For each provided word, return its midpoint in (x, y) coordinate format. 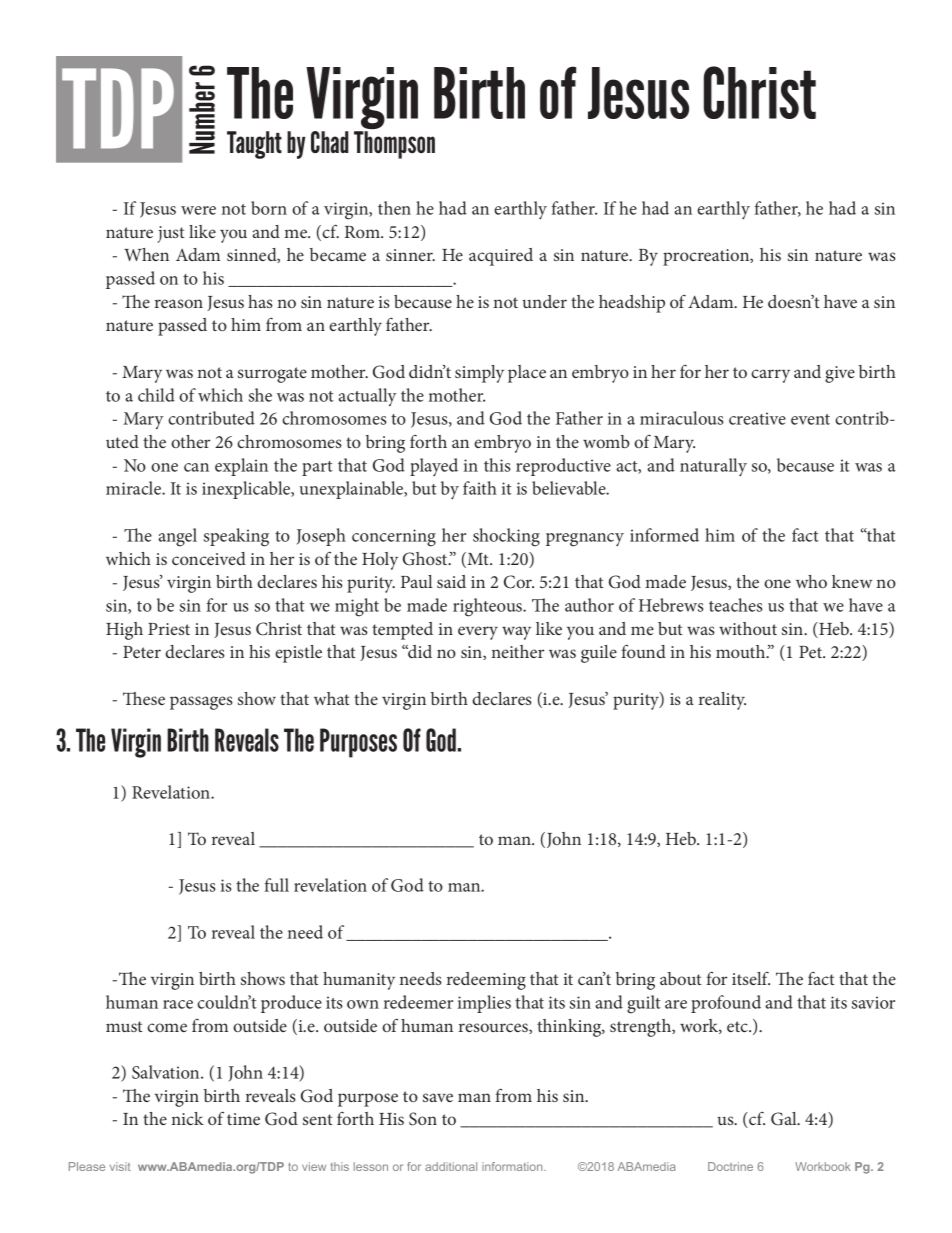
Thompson (394, 145)
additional (451, 1166)
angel (177, 537)
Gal (785, 1119)
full (276, 885)
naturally (713, 467)
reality (722, 701)
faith (480, 488)
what (332, 698)
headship (632, 304)
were (198, 210)
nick (187, 1118)
